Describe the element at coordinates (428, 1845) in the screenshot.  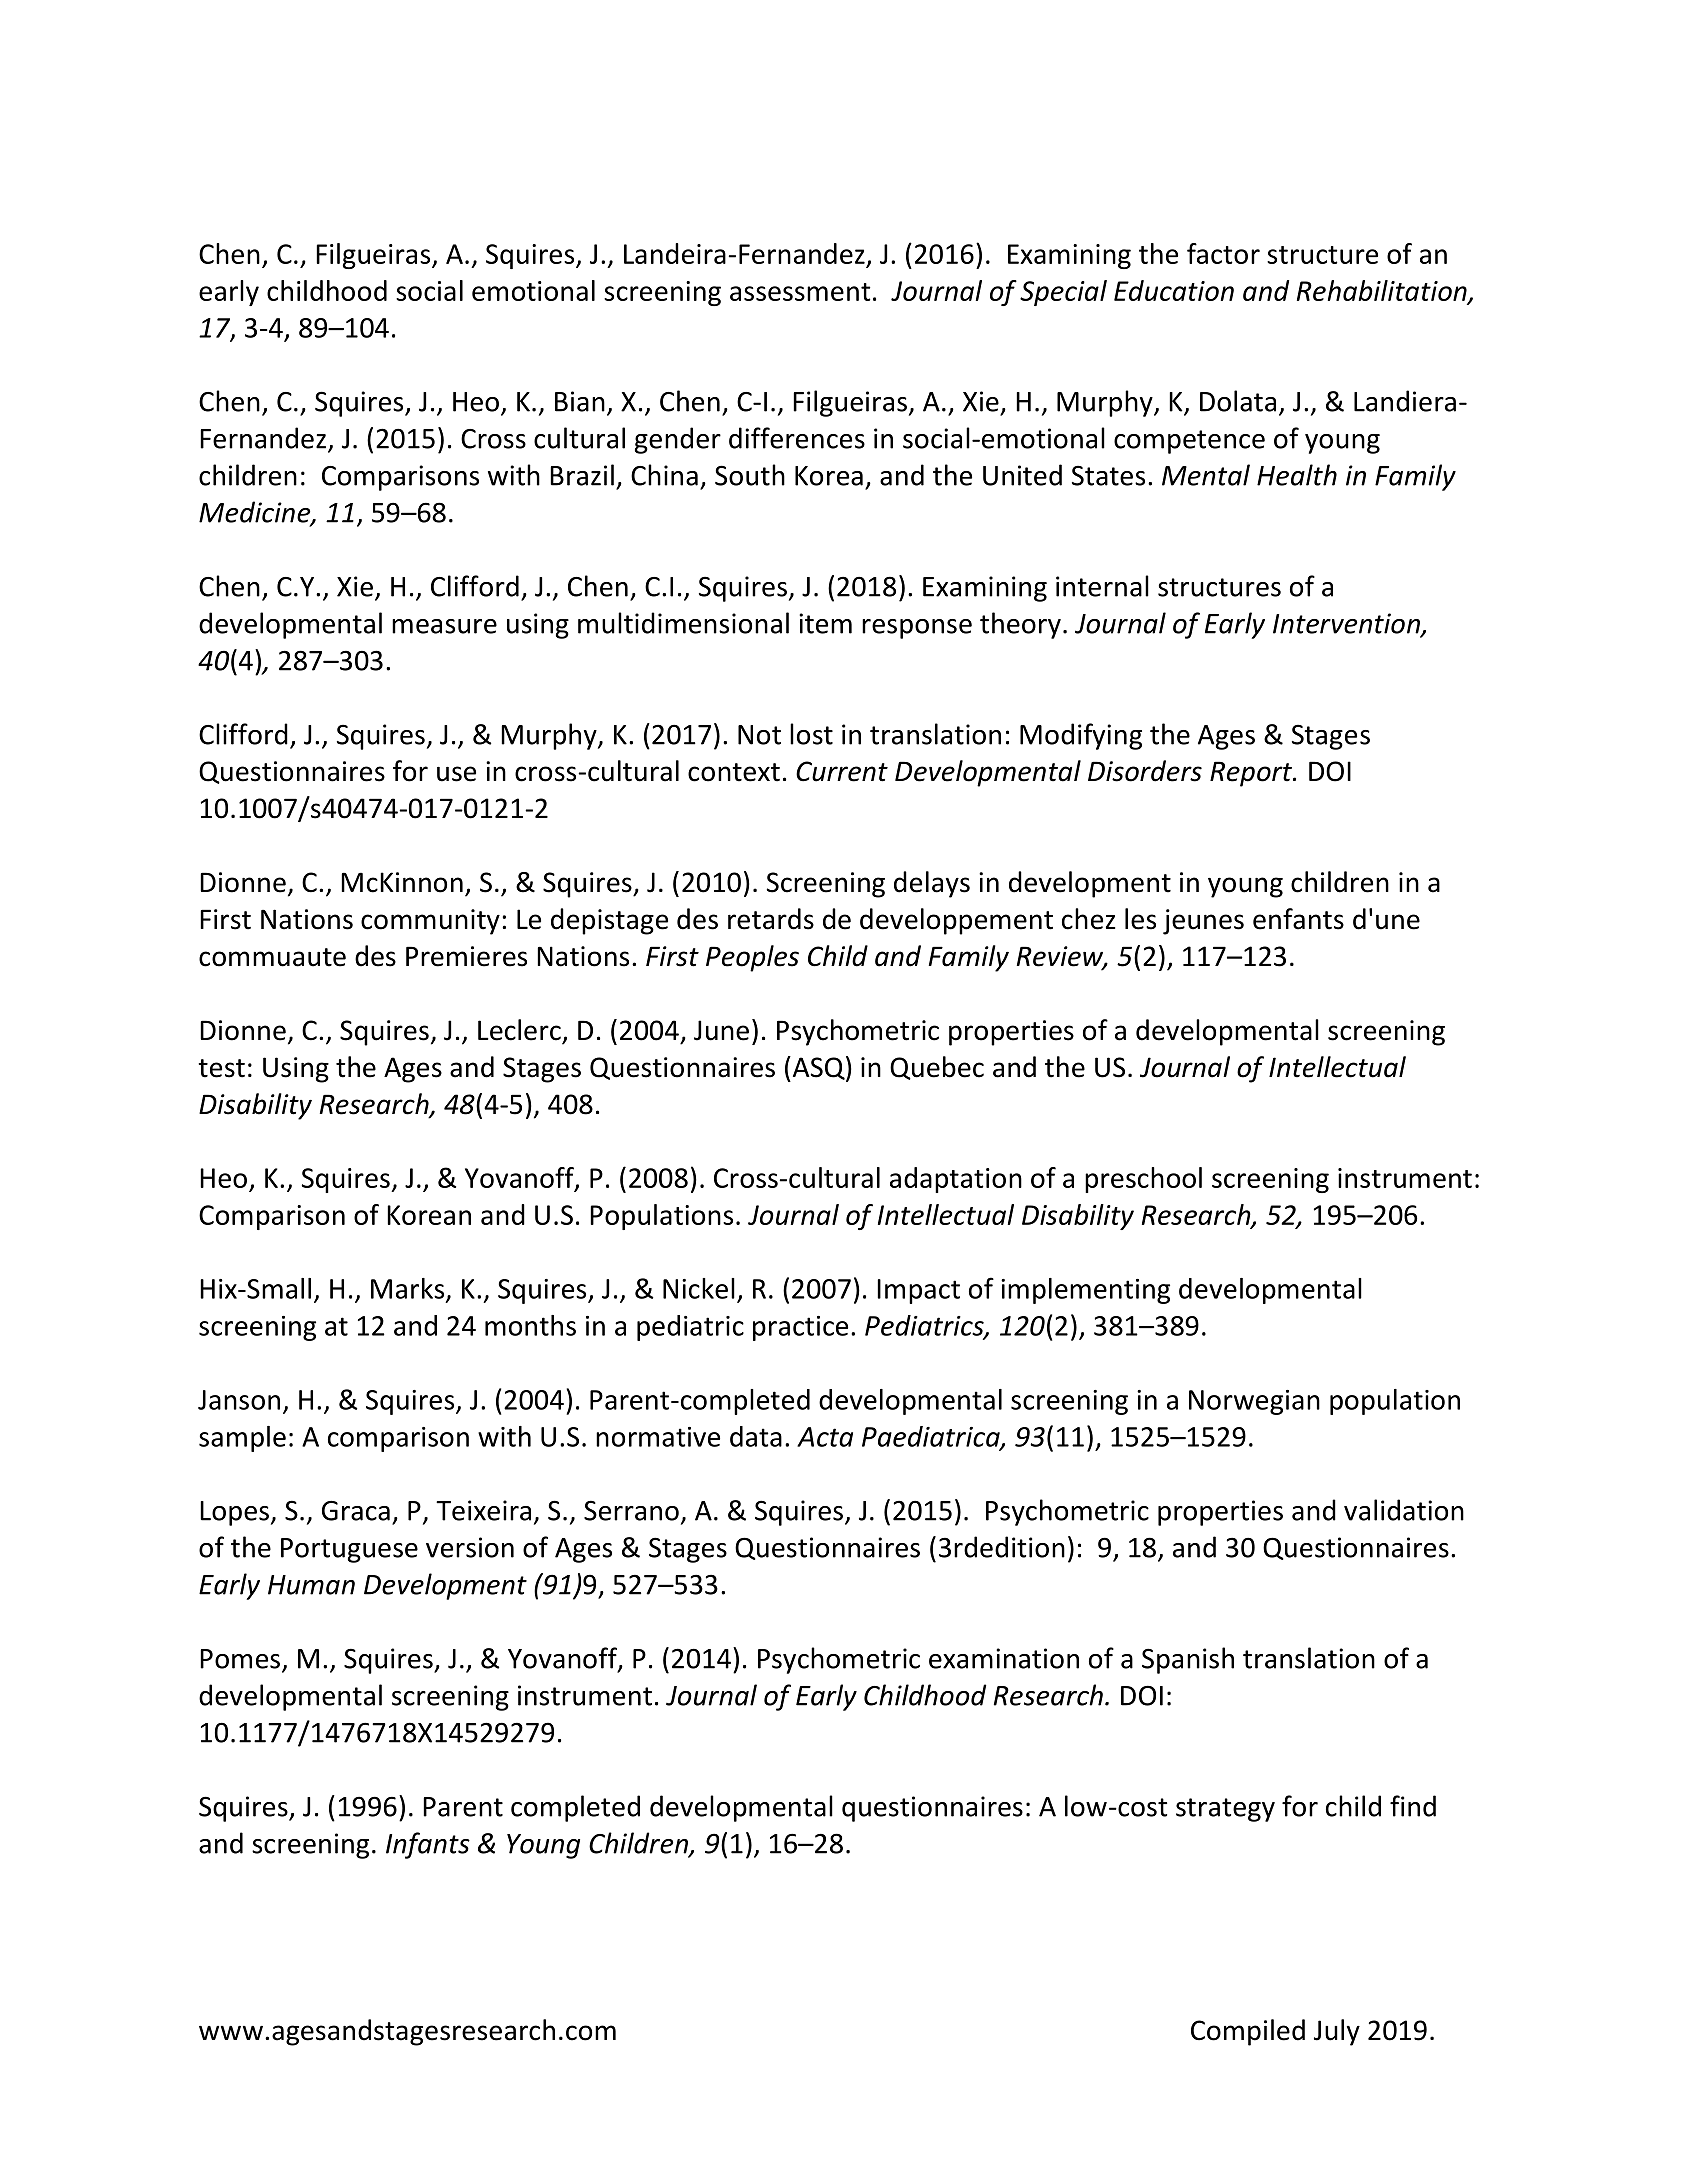
I see `Infants` at that location.
